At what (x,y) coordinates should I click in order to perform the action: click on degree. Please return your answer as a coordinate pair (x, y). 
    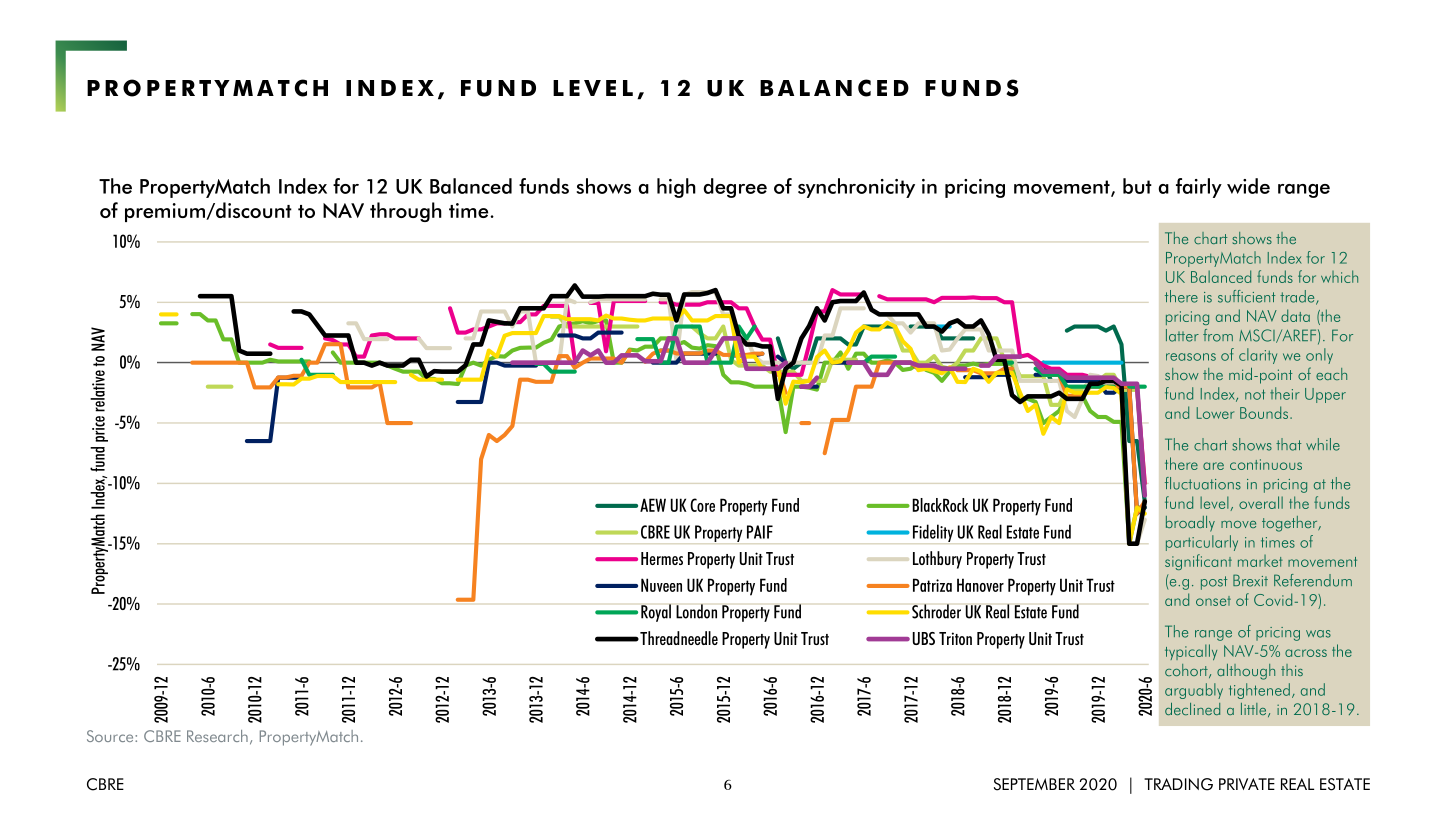
    Looking at the image, I should click on (735, 188).
